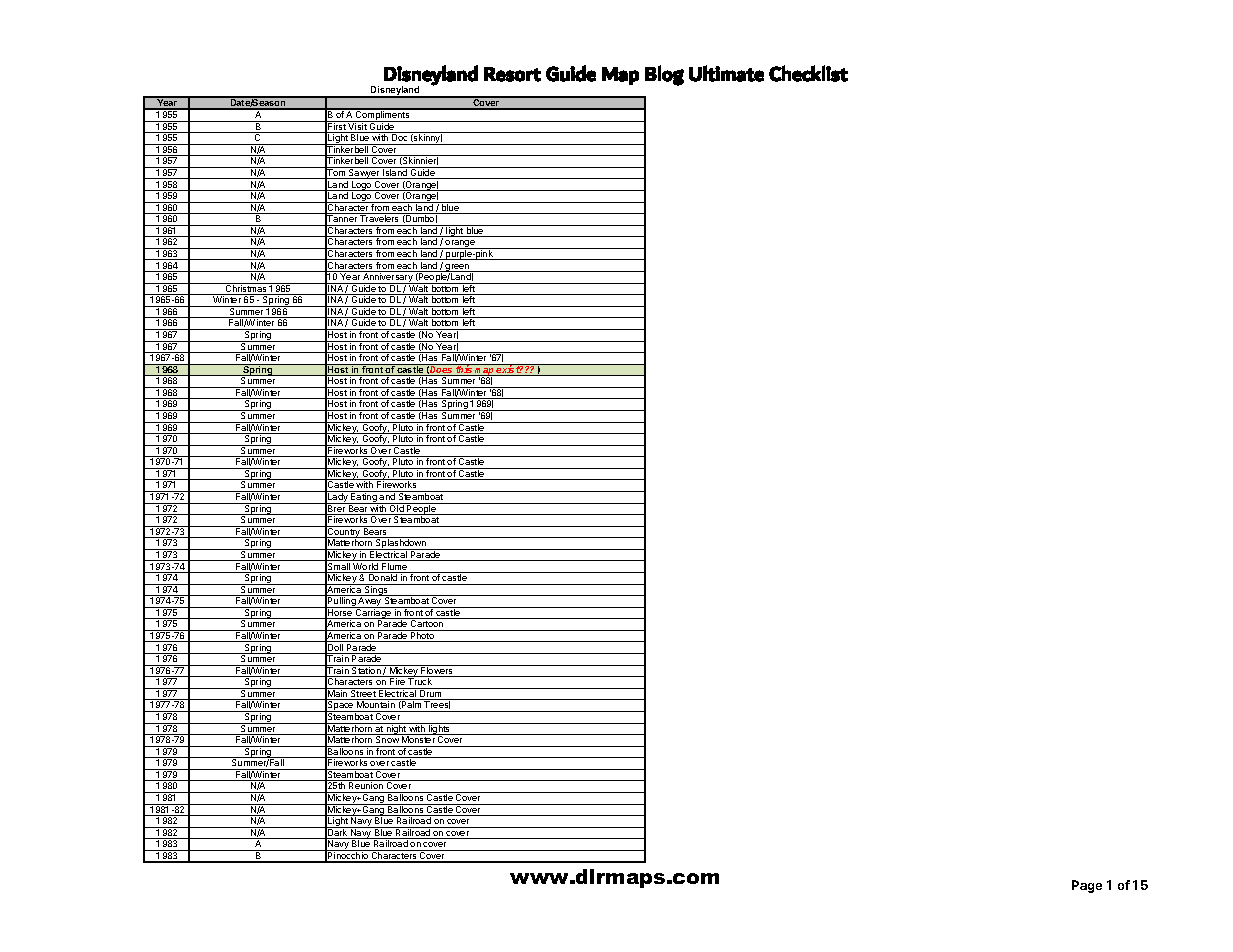 This document has height=952, width=1233. I want to click on Sings, so click(376, 591).
